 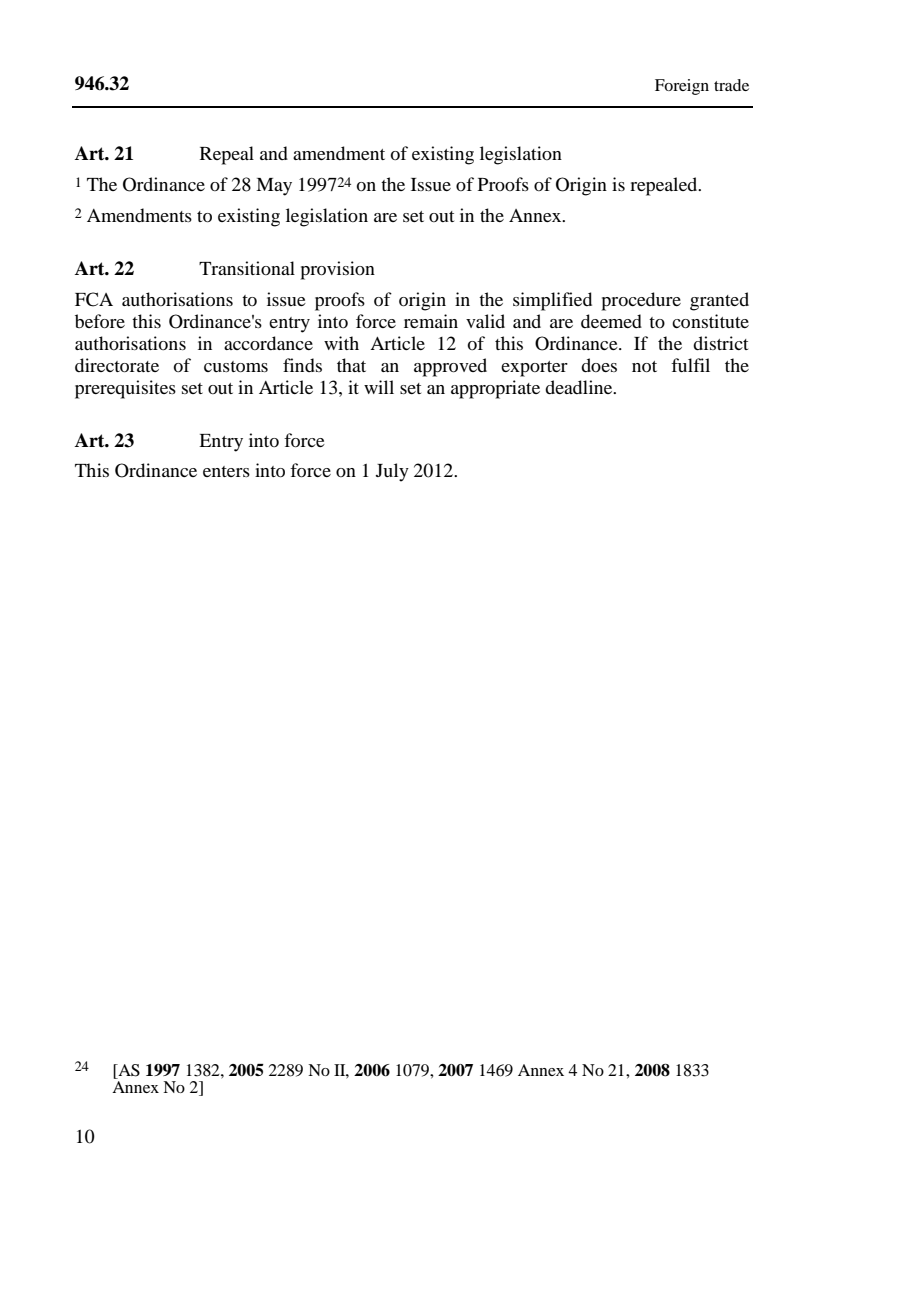 What do you see at coordinates (431, 321) in the screenshot?
I see `remain` at bounding box center [431, 321].
